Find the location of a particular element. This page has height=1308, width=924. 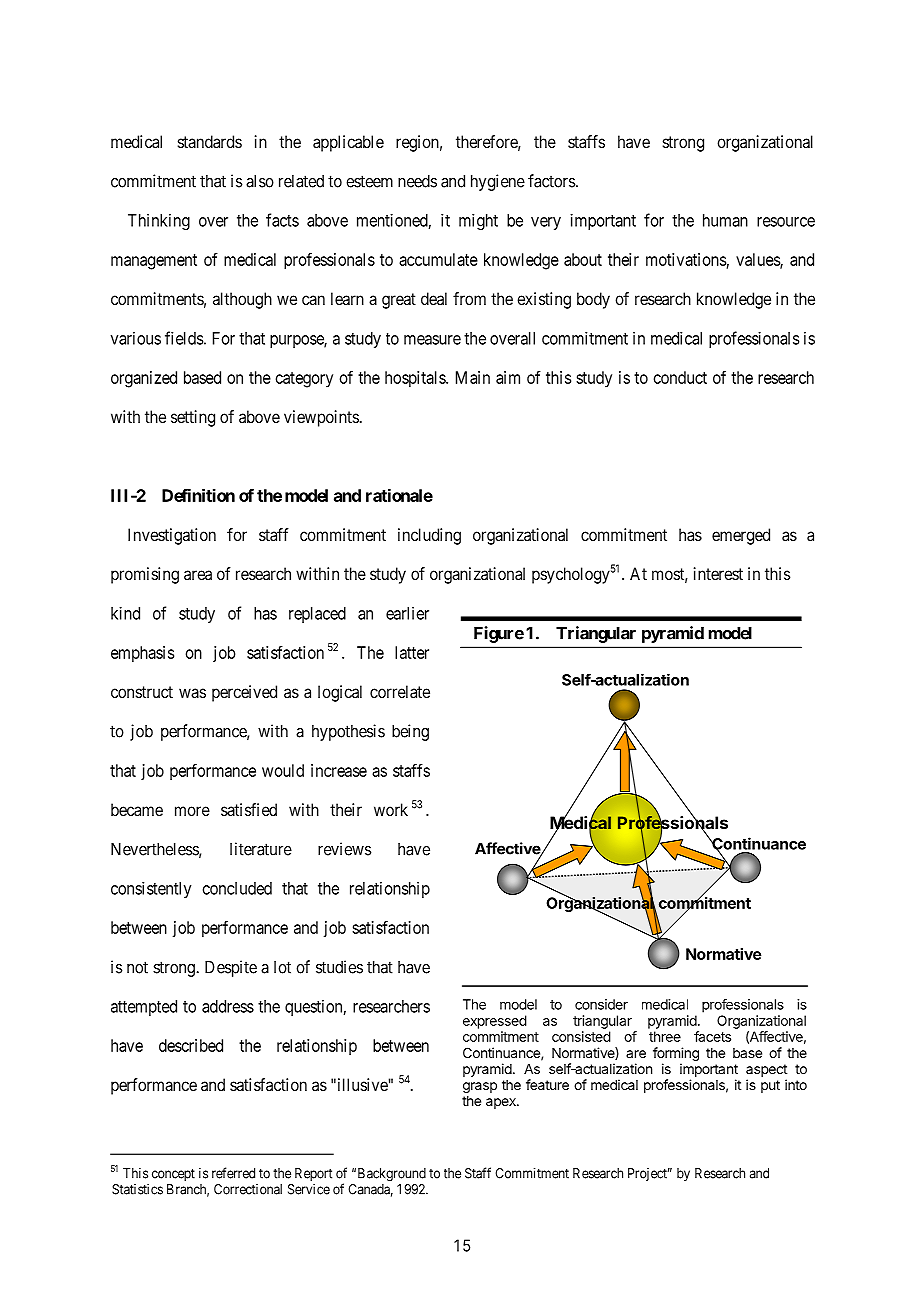

work is located at coordinates (391, 809).
